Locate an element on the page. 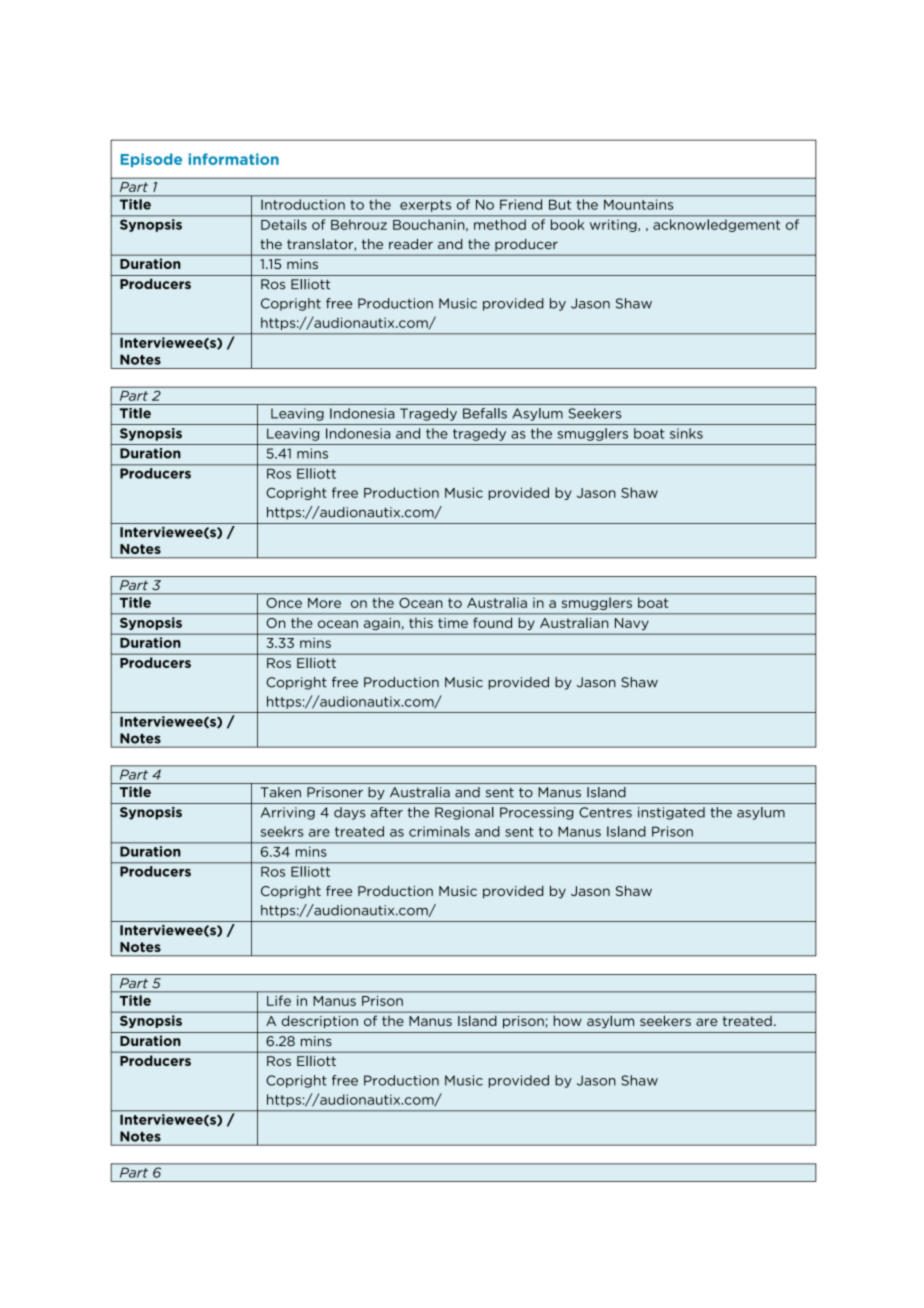 The height and width of the document is (1308, 924). Taken is located at coordinates (281, 792).
